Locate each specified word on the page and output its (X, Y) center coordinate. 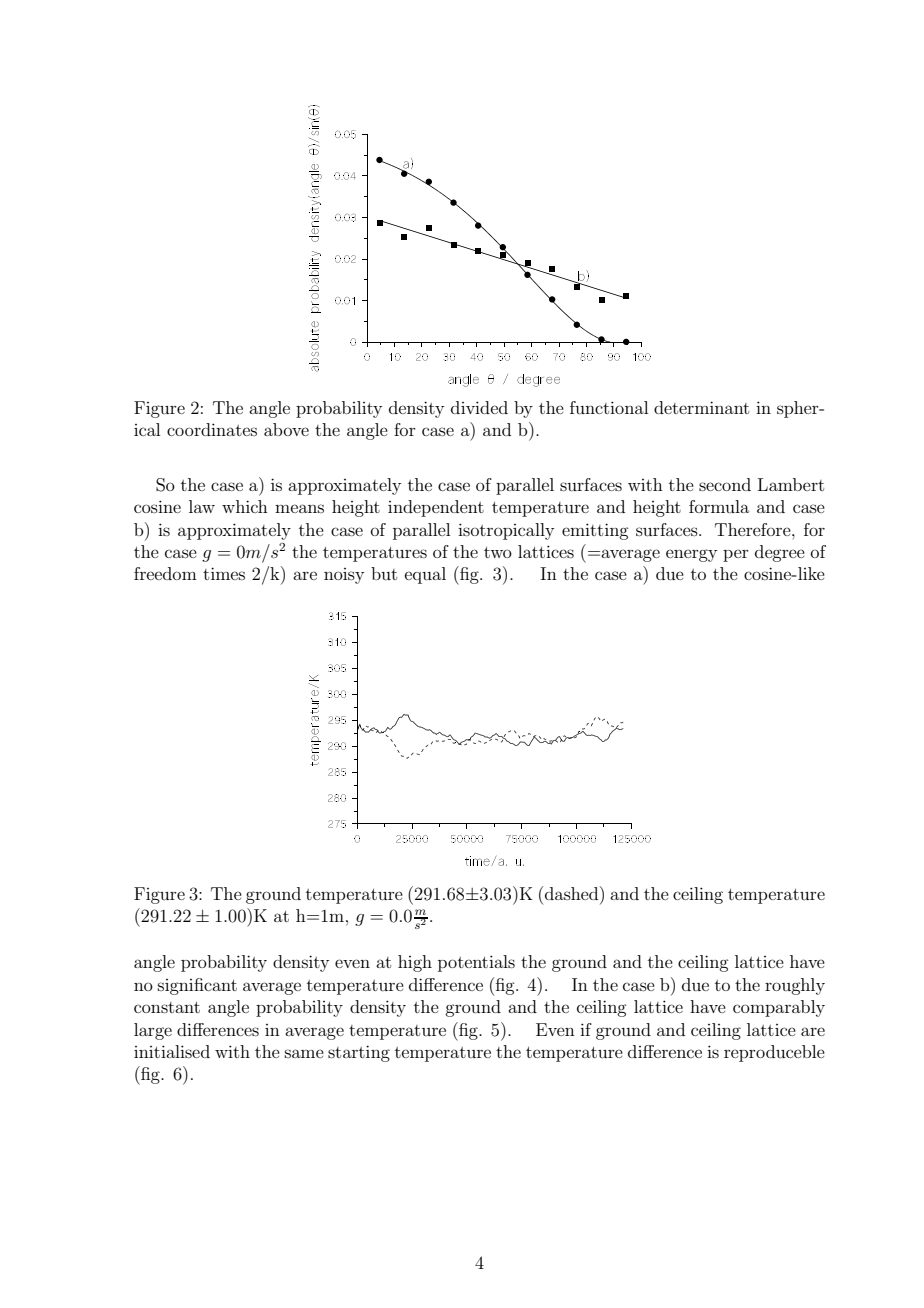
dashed (573, 893)
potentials (476, 963)
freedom (165, 573)
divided (479, 407)
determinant (701, 407)
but (384, 573)
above (286, 429)
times (224, 573)
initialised (172, 1051)
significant (197, 986)
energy (691, 555)
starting (359, 1053)
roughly (795, 986)
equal (425, 575)
